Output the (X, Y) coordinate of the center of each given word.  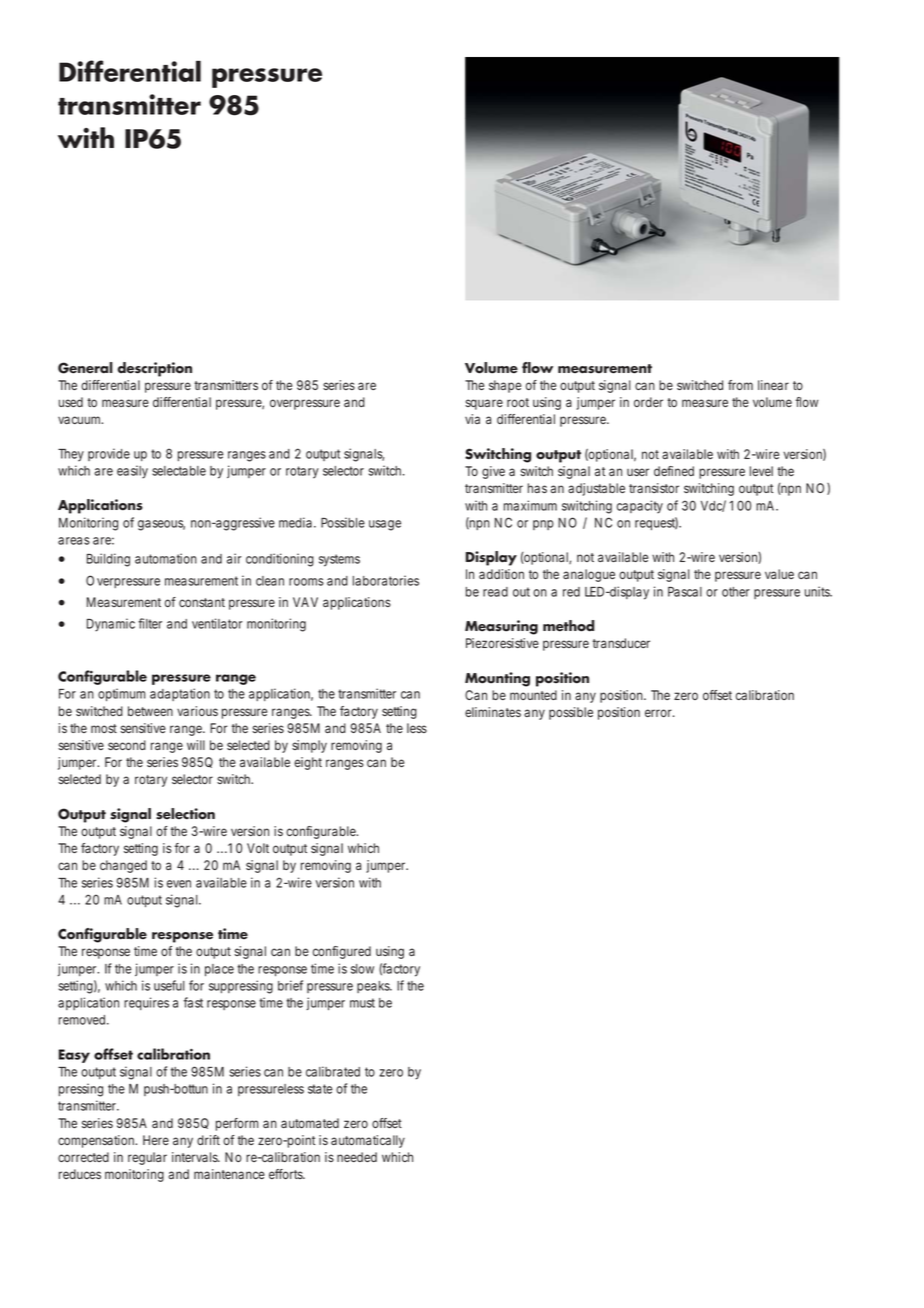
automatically (368, 1141)
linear (773, 385)
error (660, 713)
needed (357, 1157)
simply (309, 746)
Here (156, 1140)
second (127, 745)
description (154, 369)
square (484, 404)
